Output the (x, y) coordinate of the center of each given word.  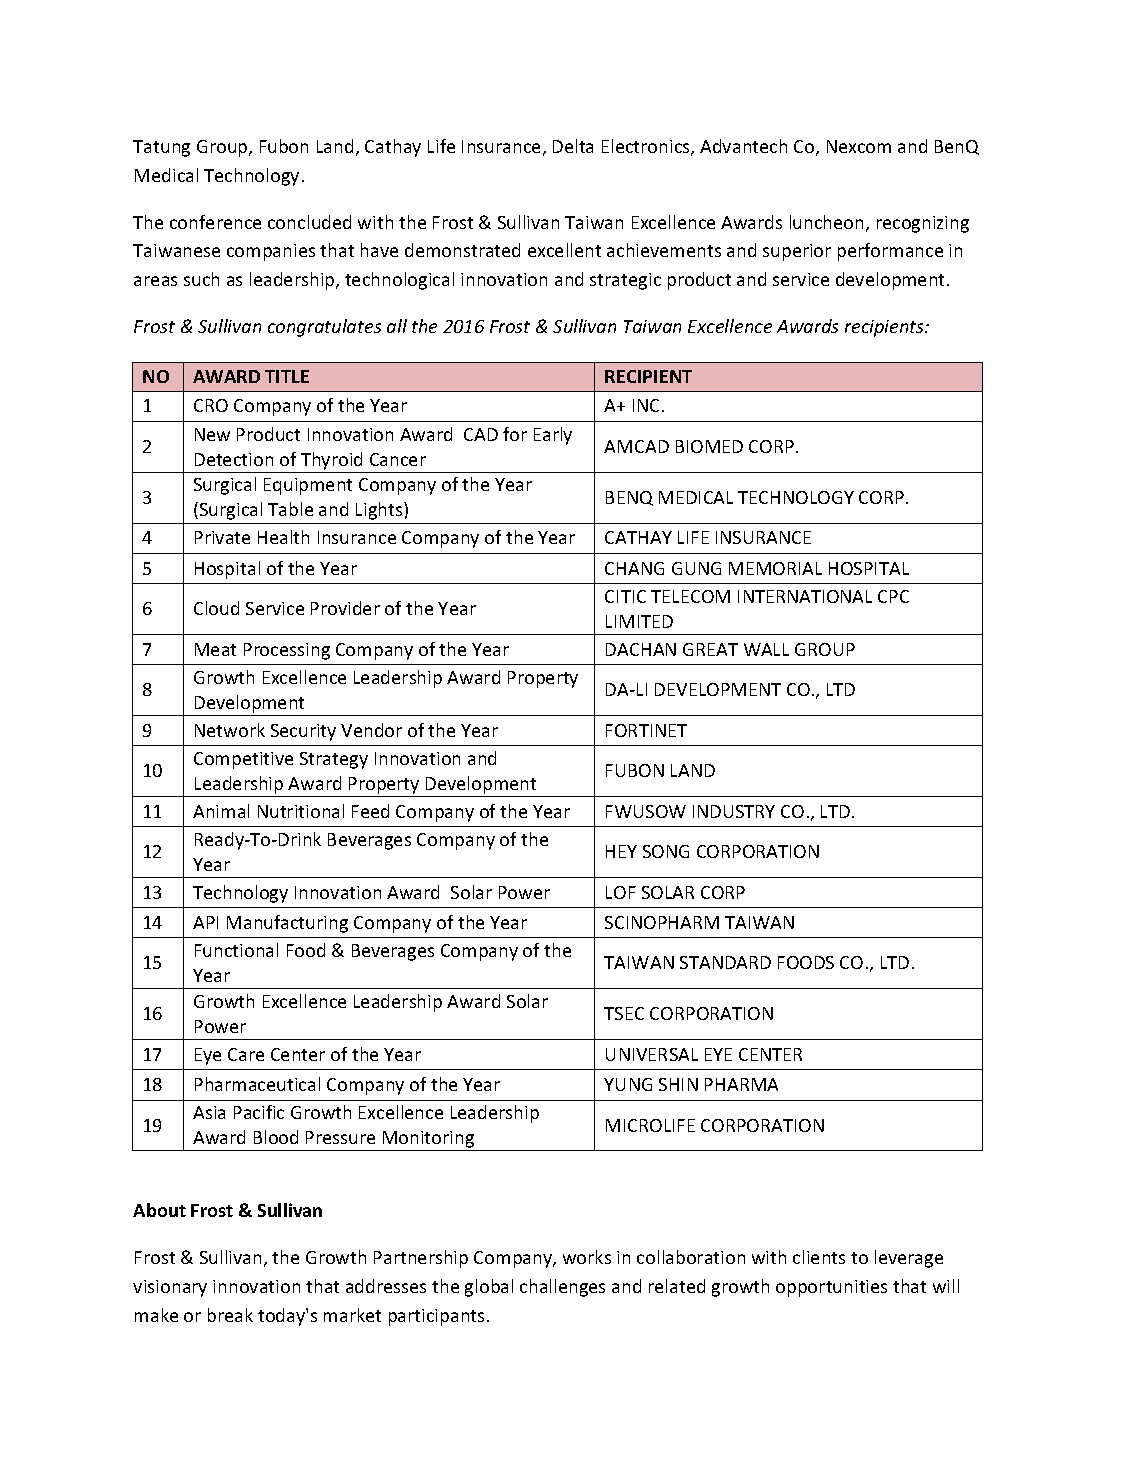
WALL (766, 649)
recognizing (923, 224)
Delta (573, 146)
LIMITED (639, 621)
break (230, 1315)
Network (230, 730)
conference (215, 222)
